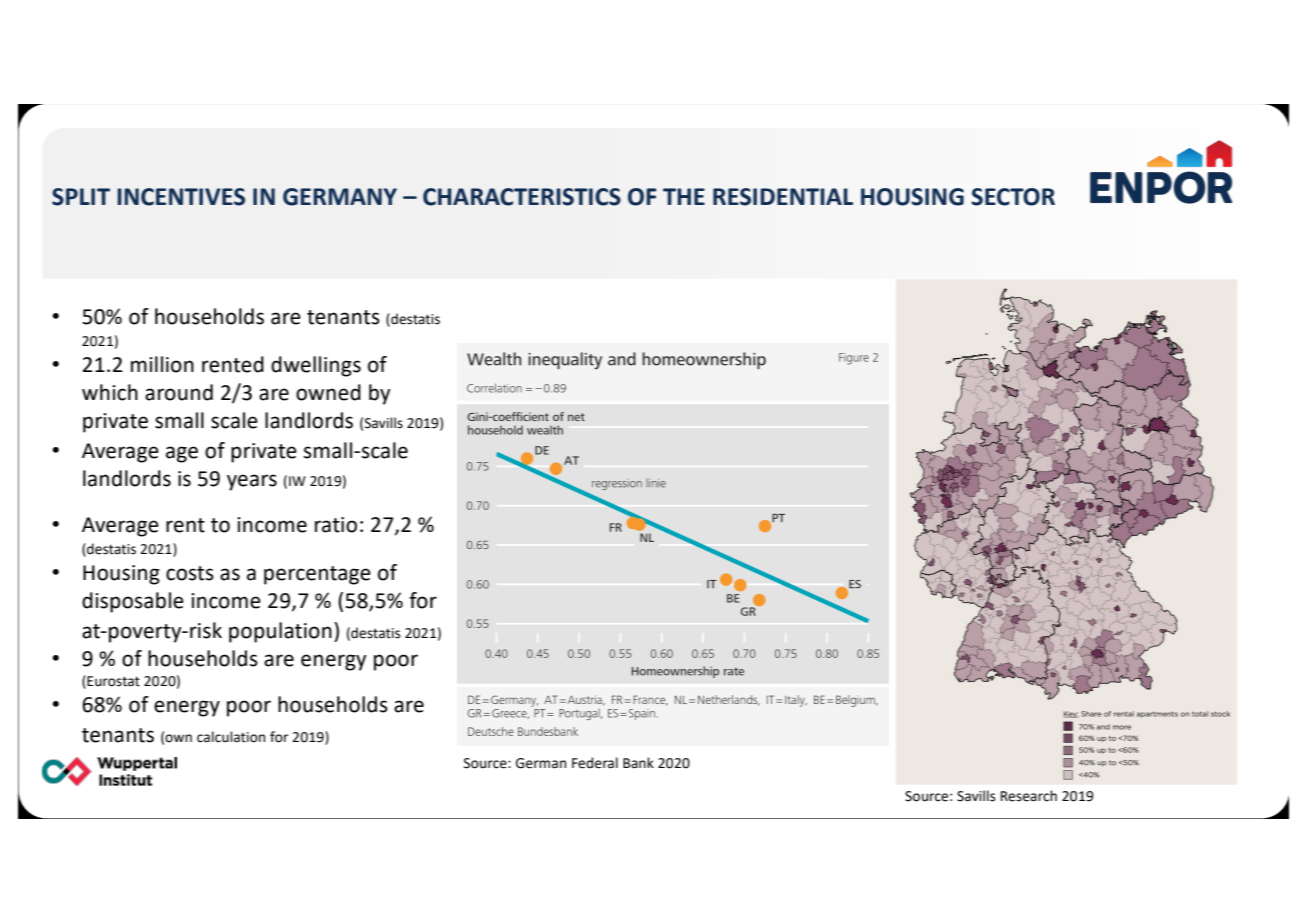 The width and height of the screenshot is (1308, 924). Describe the element at coordinates (112, 681) in the screenshot. I see `Eurostat` at that location.
